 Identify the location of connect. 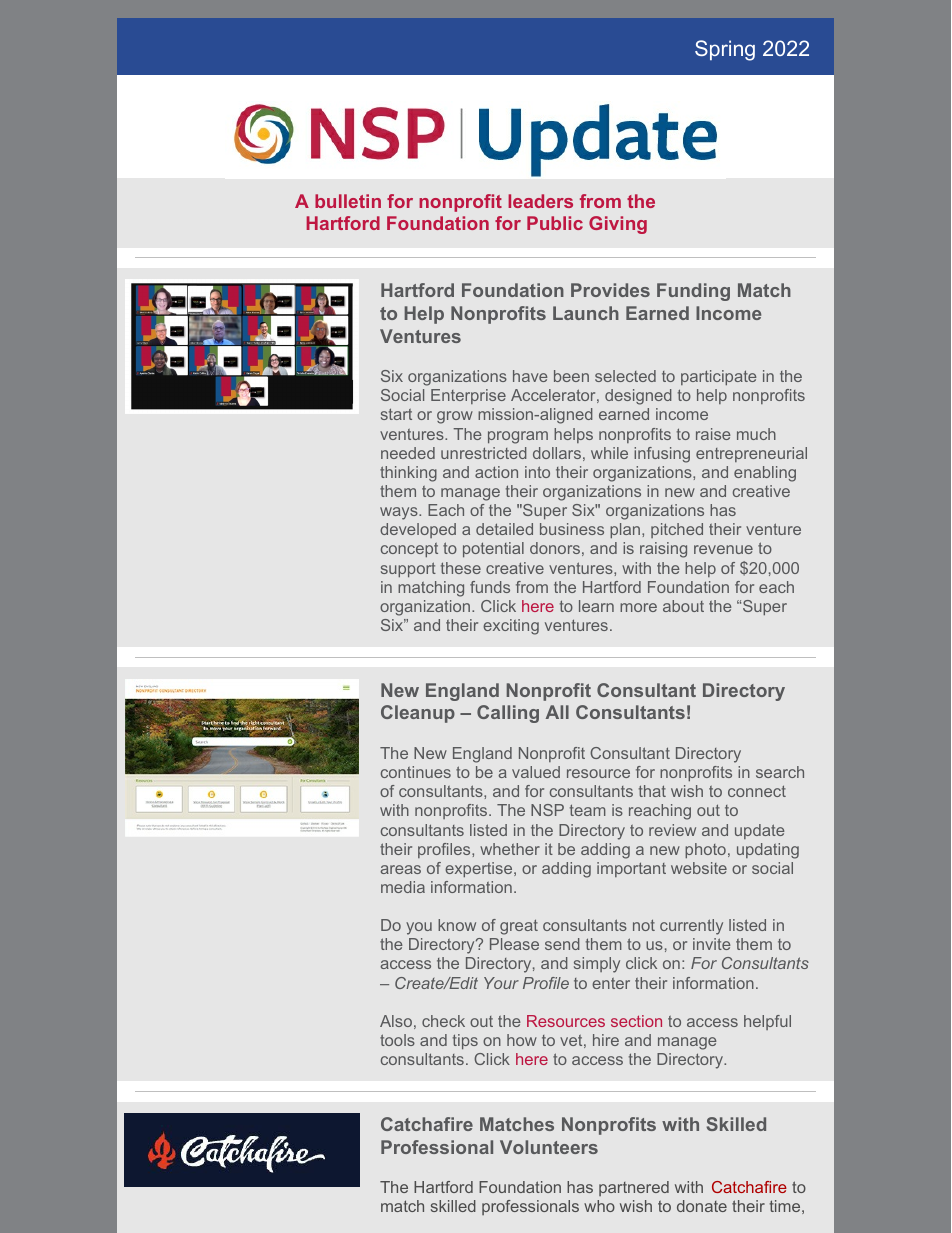
(757, 791).
